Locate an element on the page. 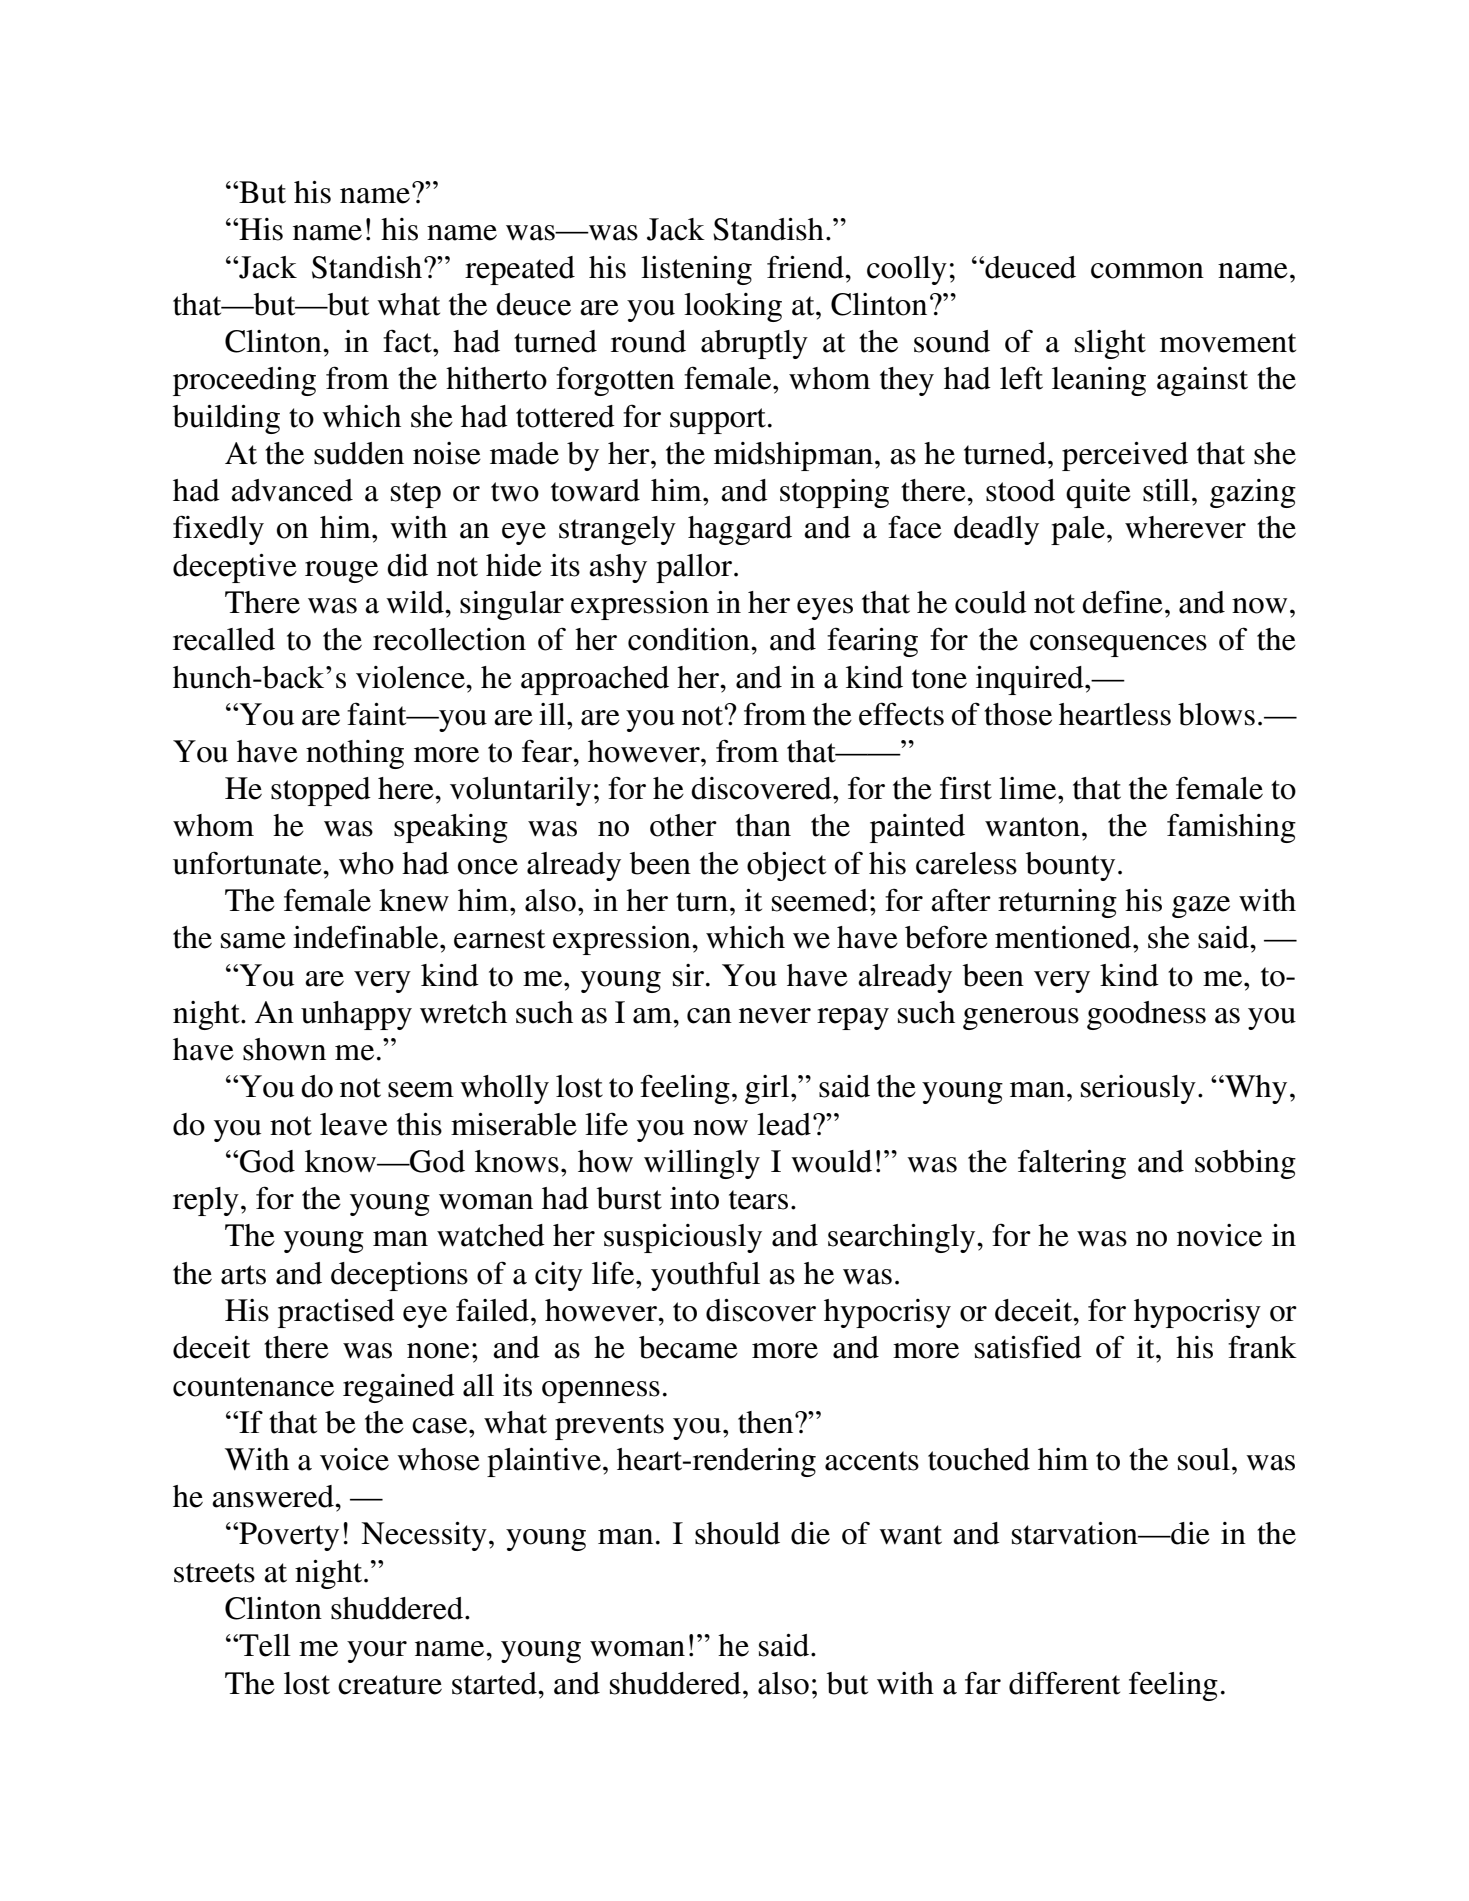 Image resolution: width=1469 pixels, height=1901 pixels. satisfied is located at coordinates (1028, 1347).
